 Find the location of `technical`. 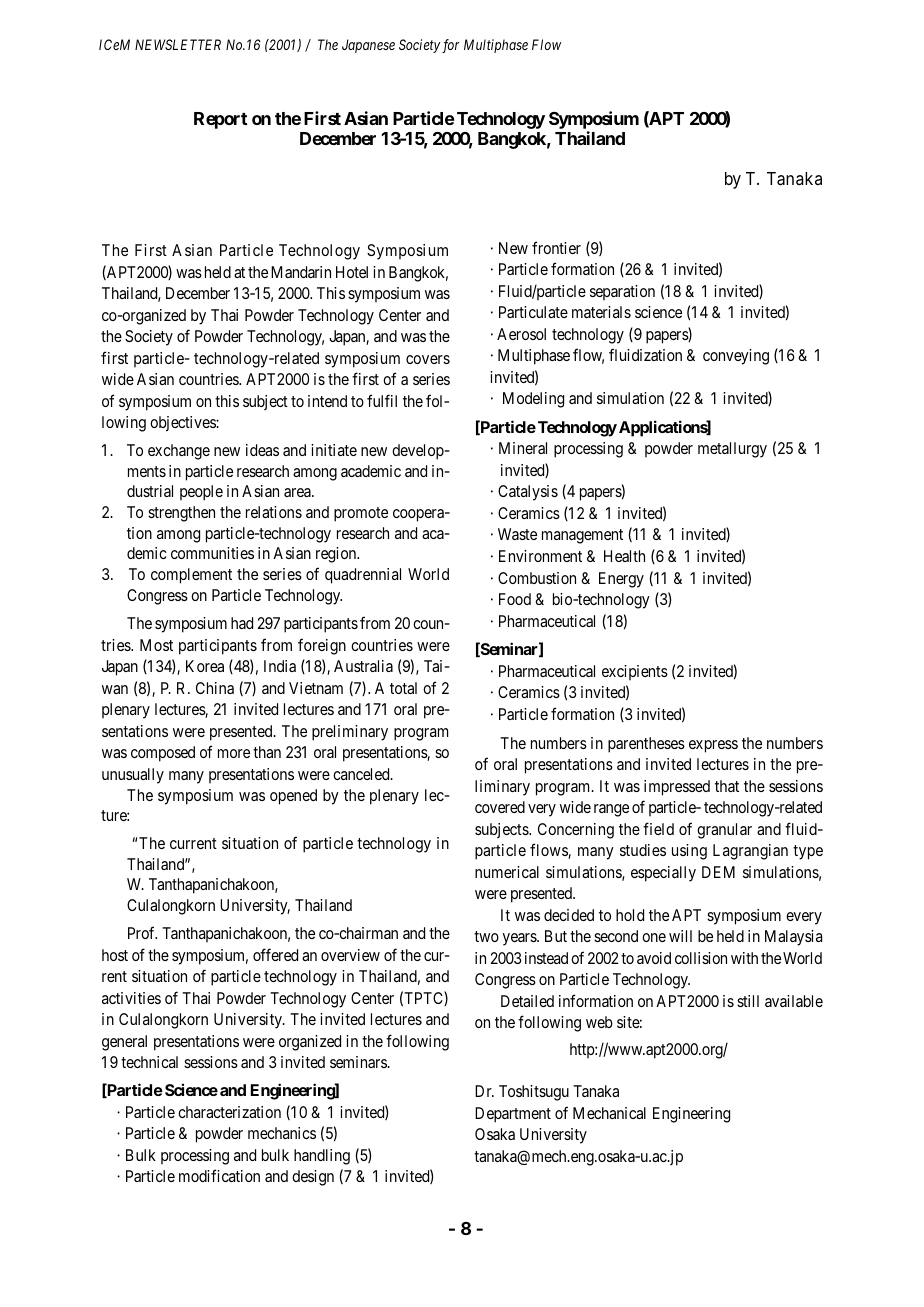

technical is located at coordinates (149, 1062).
